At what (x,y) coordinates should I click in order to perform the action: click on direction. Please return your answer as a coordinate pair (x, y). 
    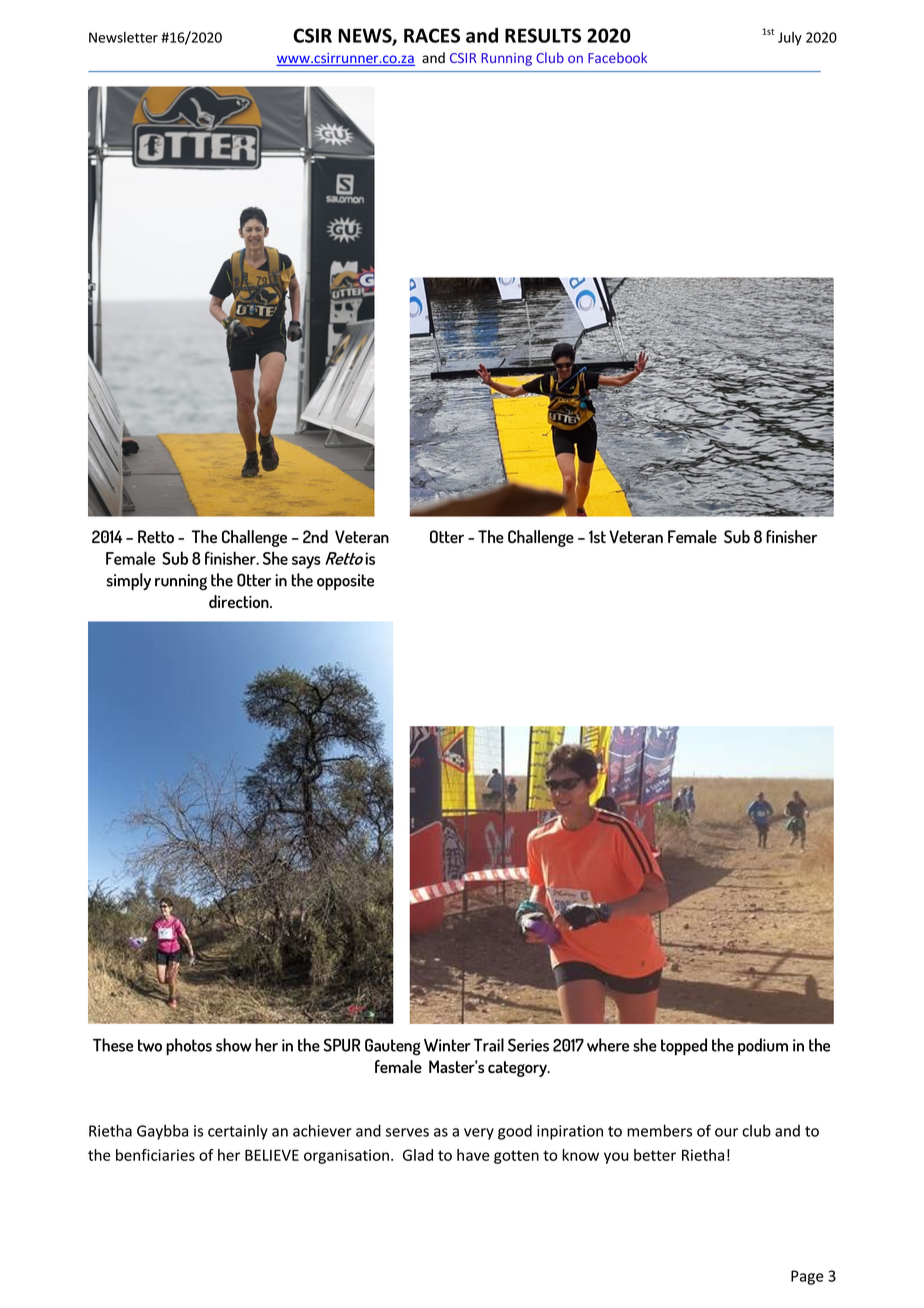
    Looking at the image, I should click on (240, 601).
